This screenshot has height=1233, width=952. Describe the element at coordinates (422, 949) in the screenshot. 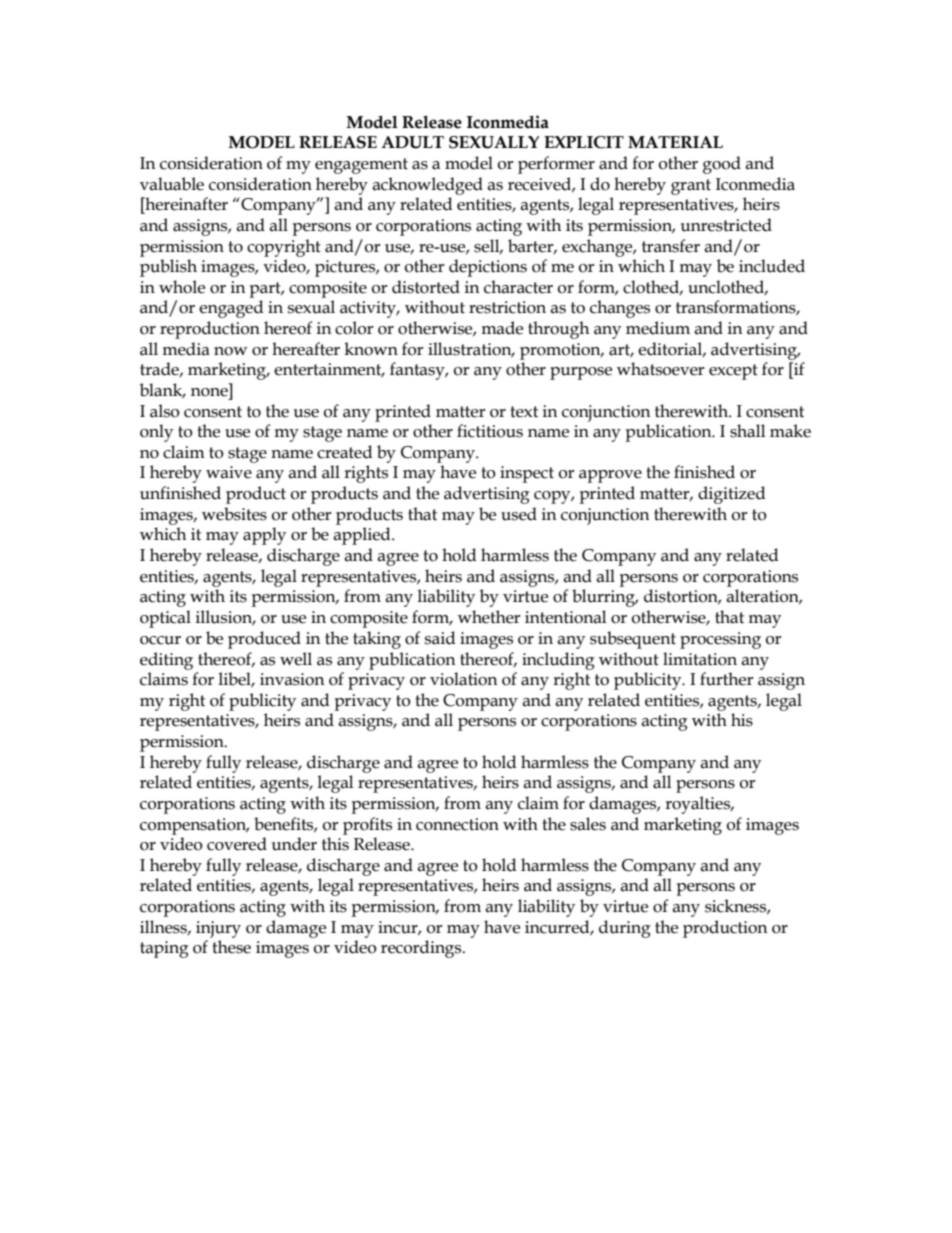

I see `recordings` at that location.
